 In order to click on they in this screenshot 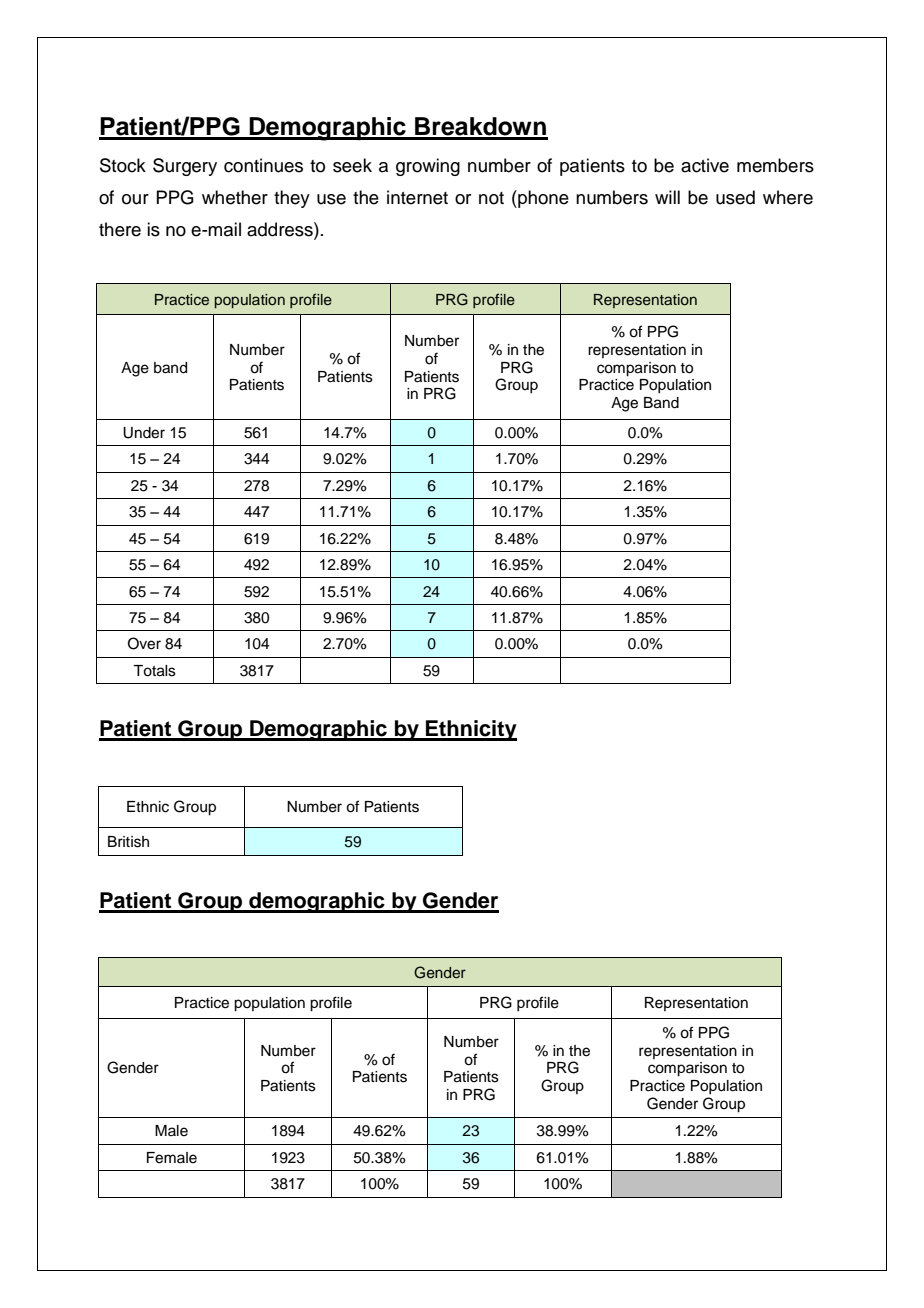, I will do `click(292, 199)`.
